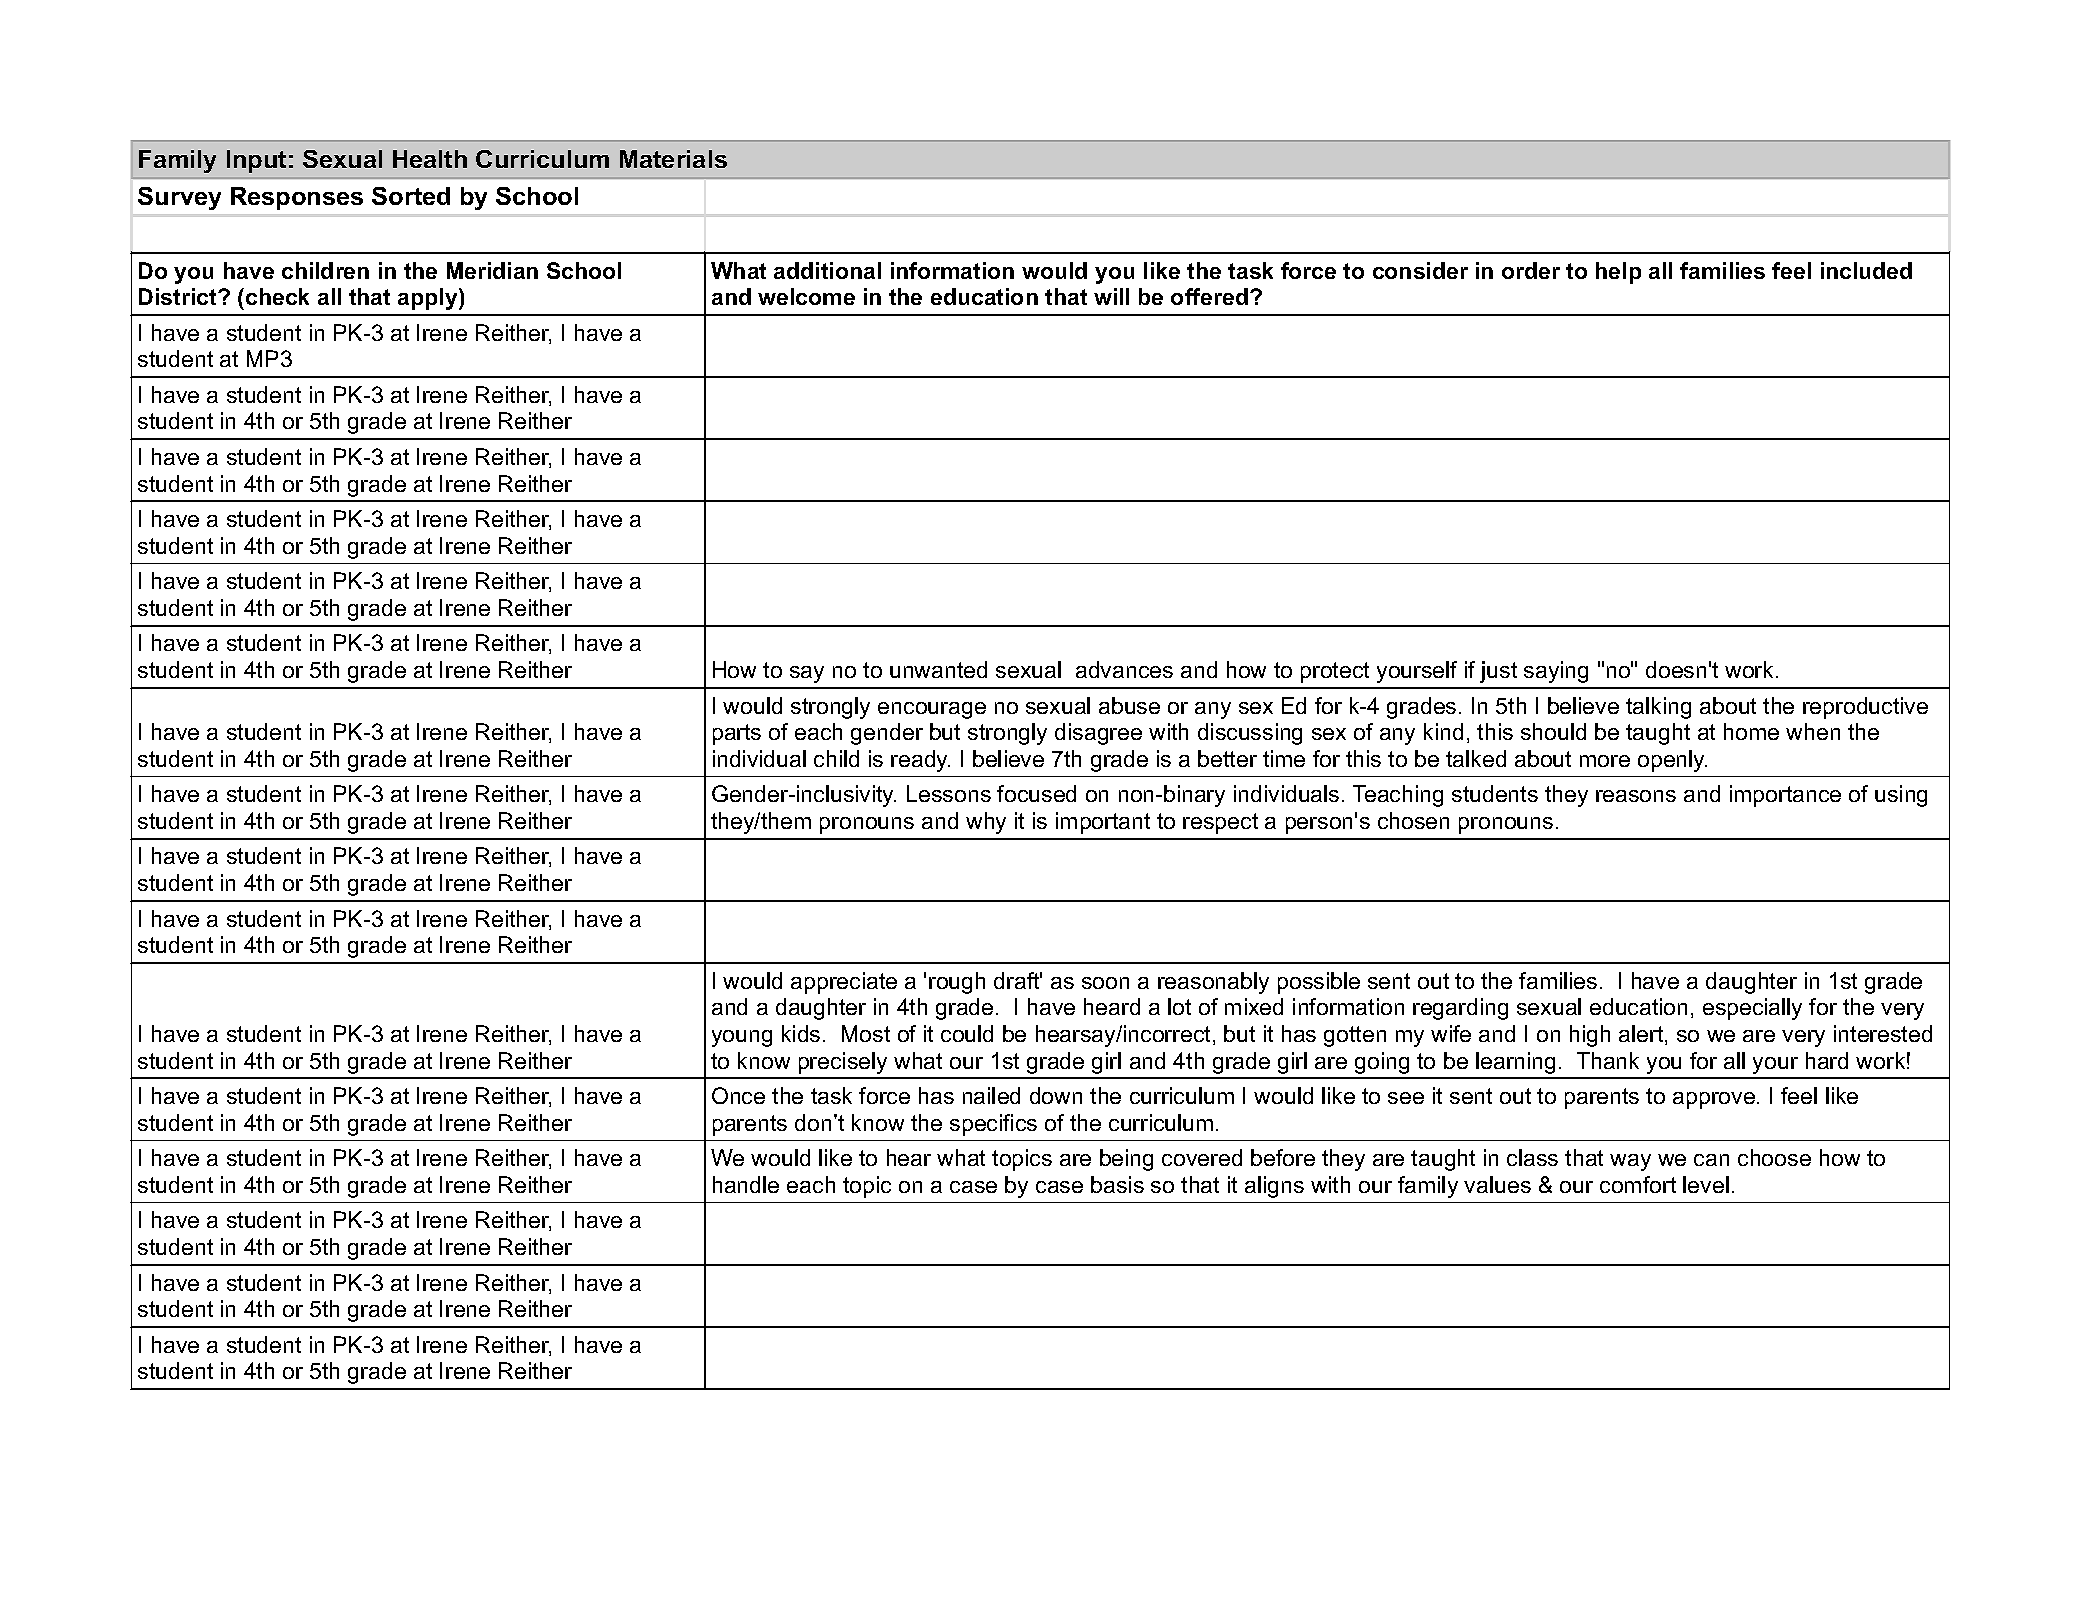 The width and height of the image is (2081, 1608). What do you see at coordinates (827, 270) in the image?
I see `additional` at bounding box center [827, 270].
